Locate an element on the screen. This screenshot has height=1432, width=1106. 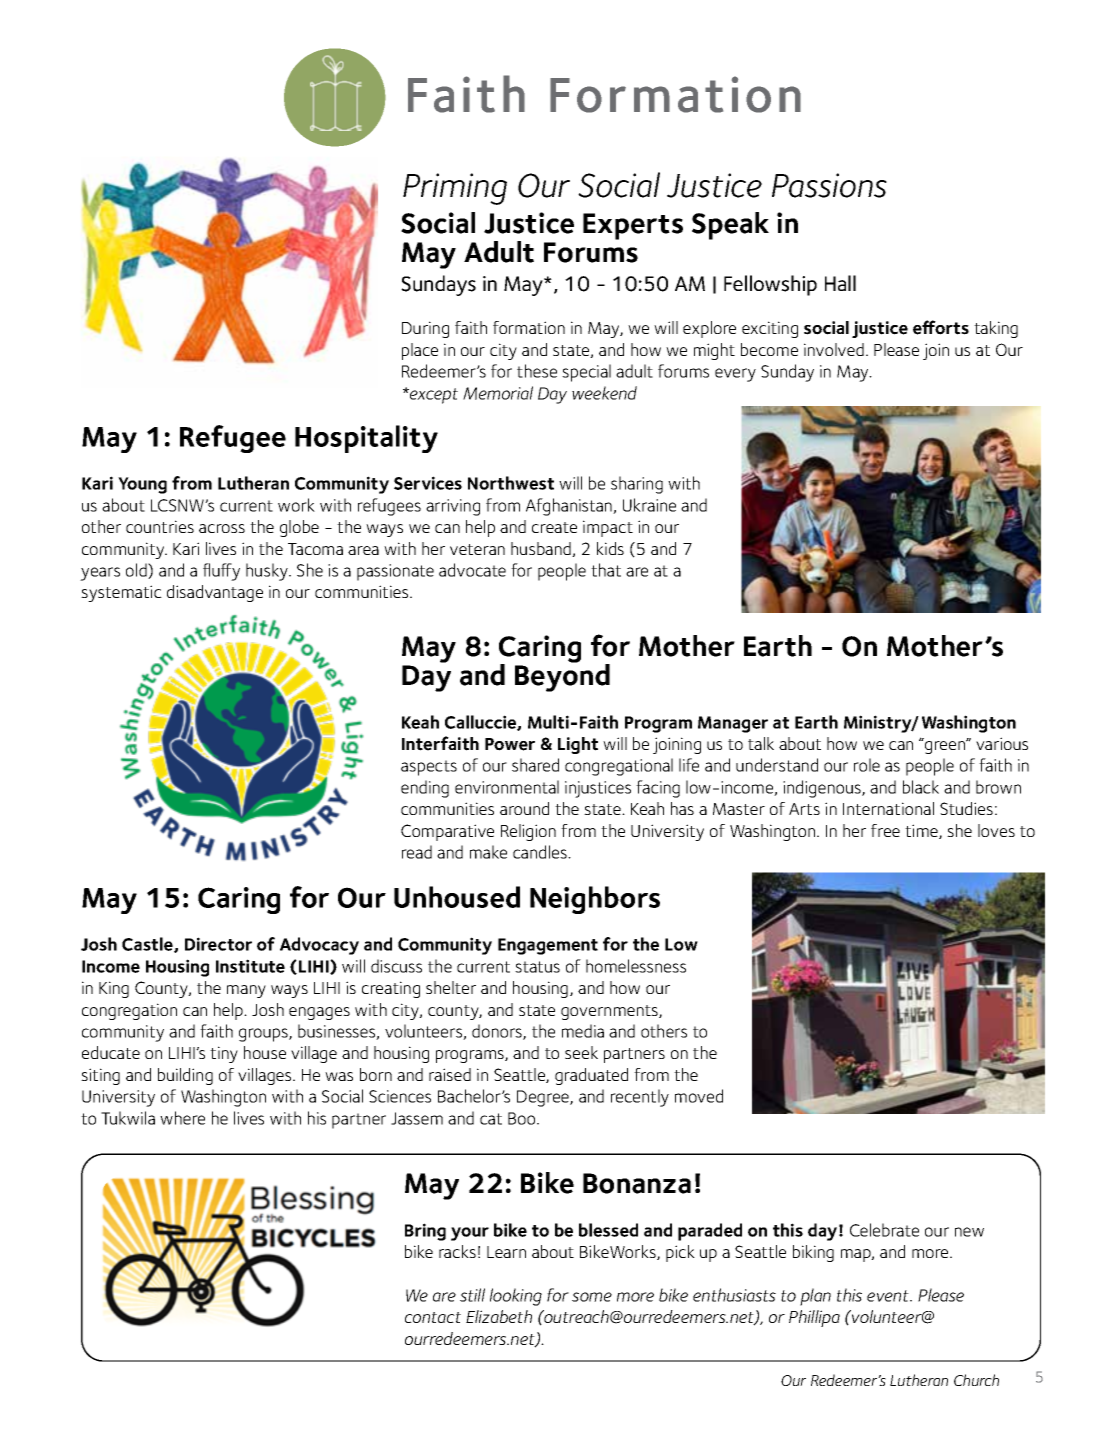
black is located at coordinates (921, 787).
